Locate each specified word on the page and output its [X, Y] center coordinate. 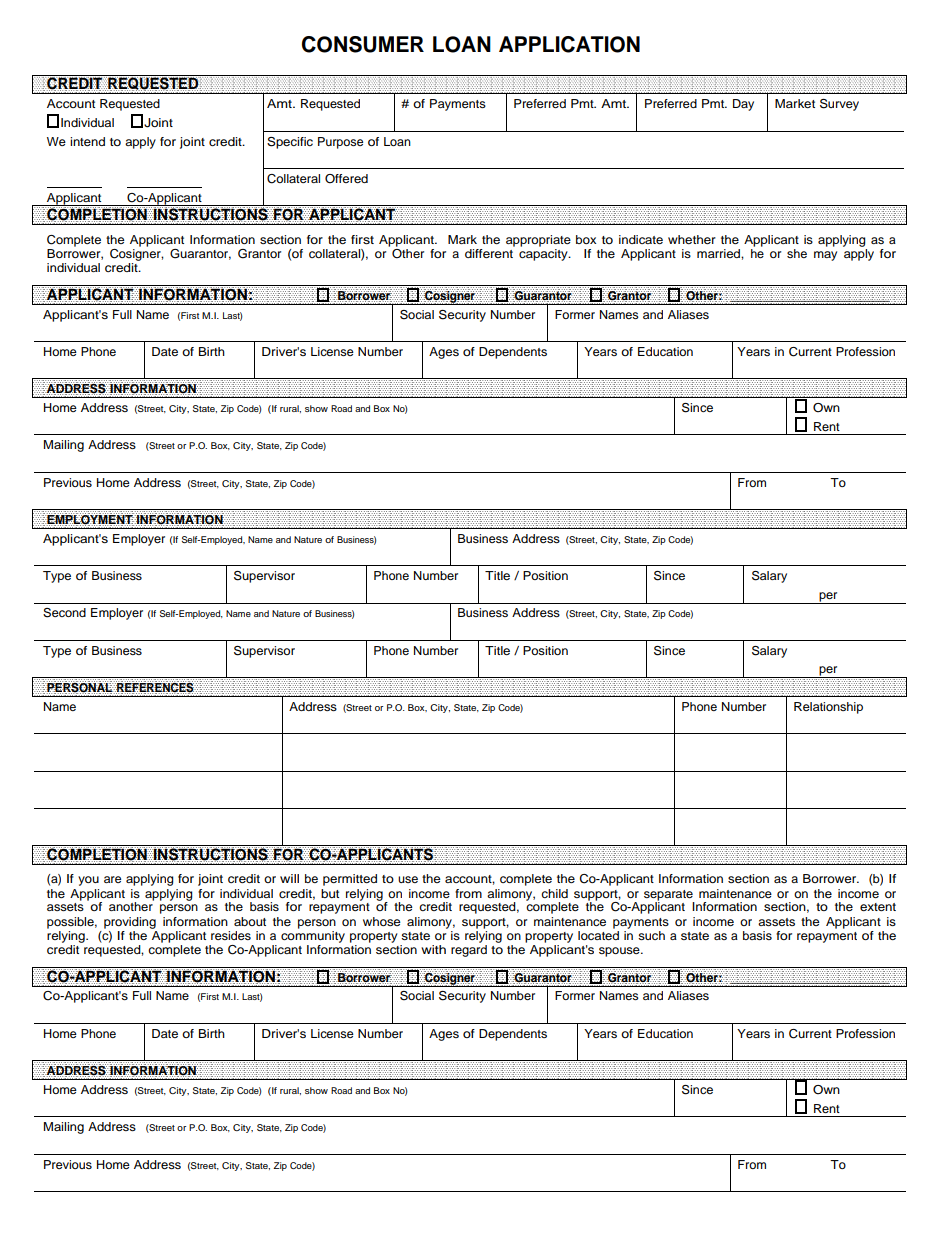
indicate [641, 239]
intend [87, 141]
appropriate [538, 241]
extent [878, 907]
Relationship [828, 708]
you [88, 881]
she [797, 253]
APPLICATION [569, 44]
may [825, 256]
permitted [350, 880]
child [554, 893]
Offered [346, 179]
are [112, 879]
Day [743, 105]
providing [130, 923]
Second [64, 613]
